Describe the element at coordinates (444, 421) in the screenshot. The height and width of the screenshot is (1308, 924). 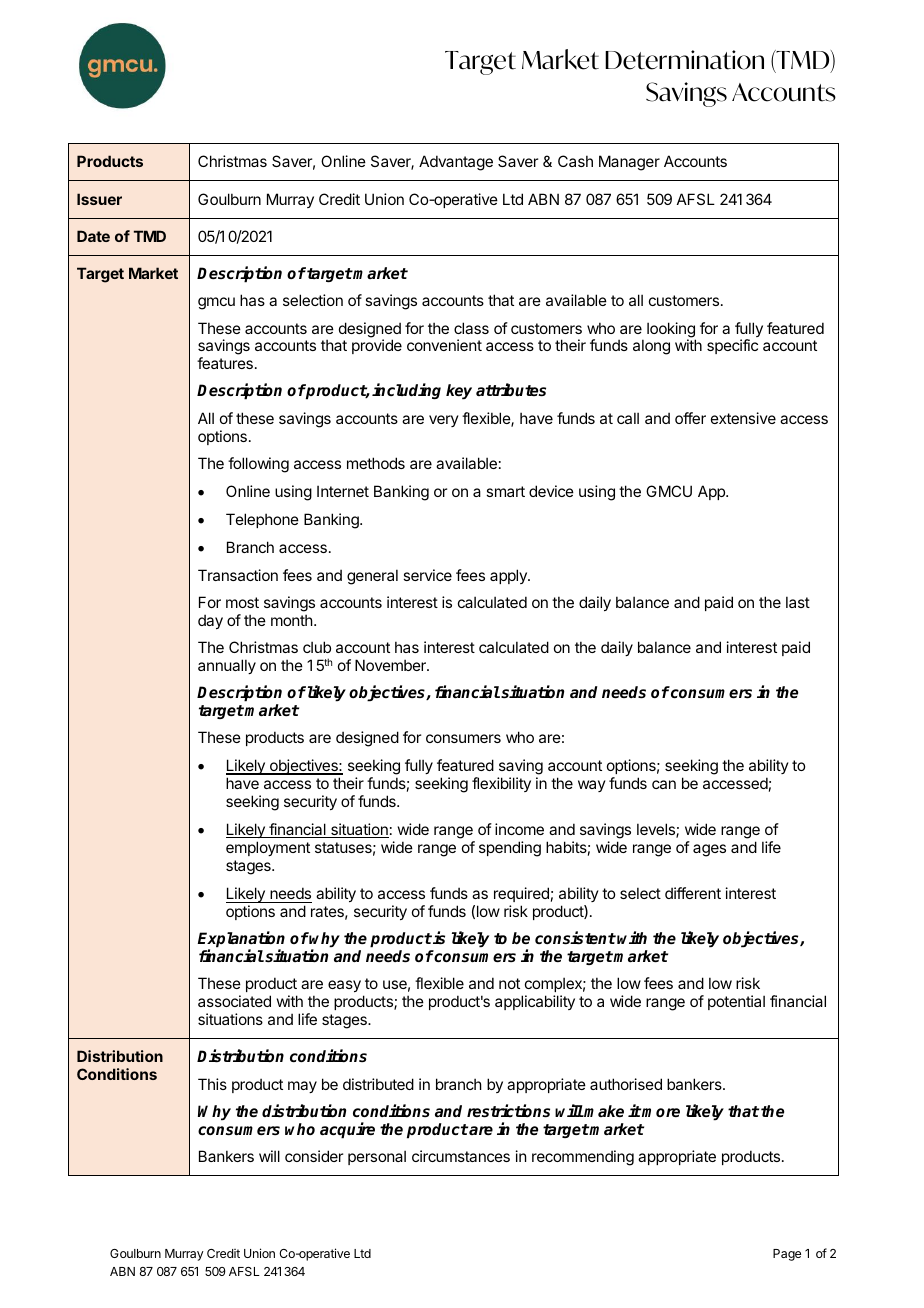
I see `very` at that location.
